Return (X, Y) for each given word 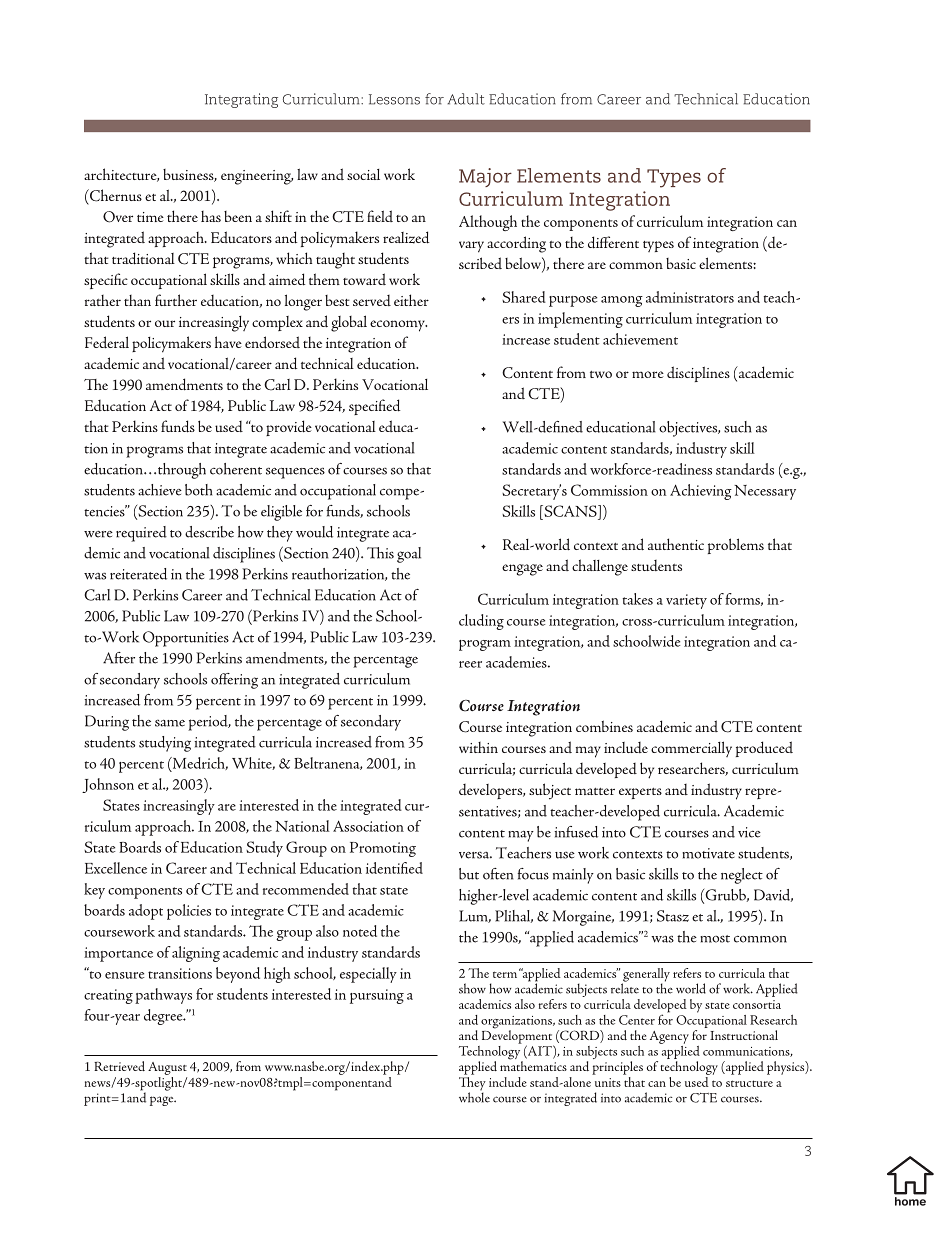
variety (686, 601)
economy (398, 326)
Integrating (241, 100)
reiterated (138, 574)
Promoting (383, 849)
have (228, 342)
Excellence (116, 868)
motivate (708, 853)
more (648, 374)
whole (474, 1097)
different (613, 242)
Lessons (394, 99)
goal (409, 555)
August (167, 1068)
